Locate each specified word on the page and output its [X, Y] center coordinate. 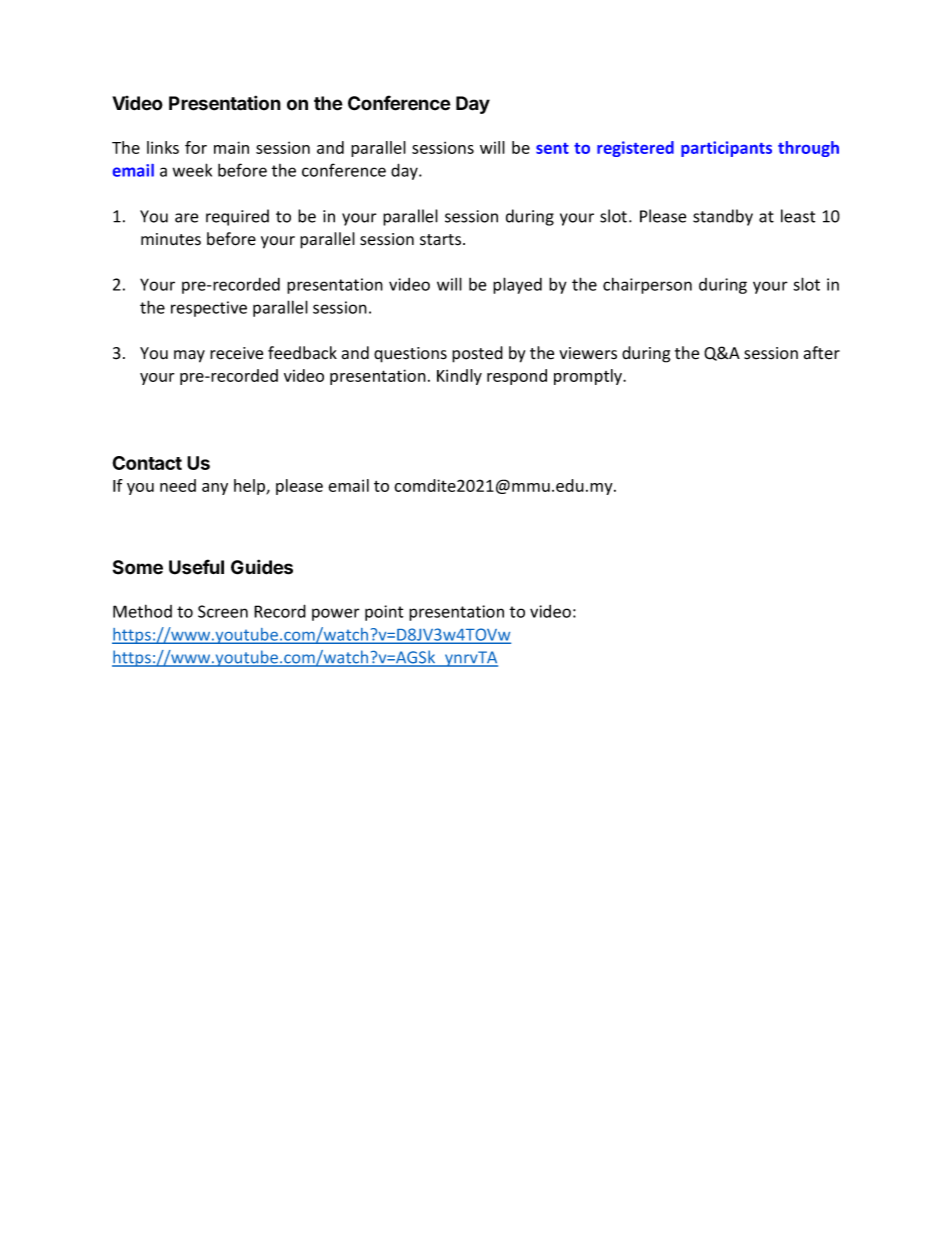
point [384, 613]
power [336, 614]
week [192, 170]
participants [726, 149]
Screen [223, 611]
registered [635, 149]
